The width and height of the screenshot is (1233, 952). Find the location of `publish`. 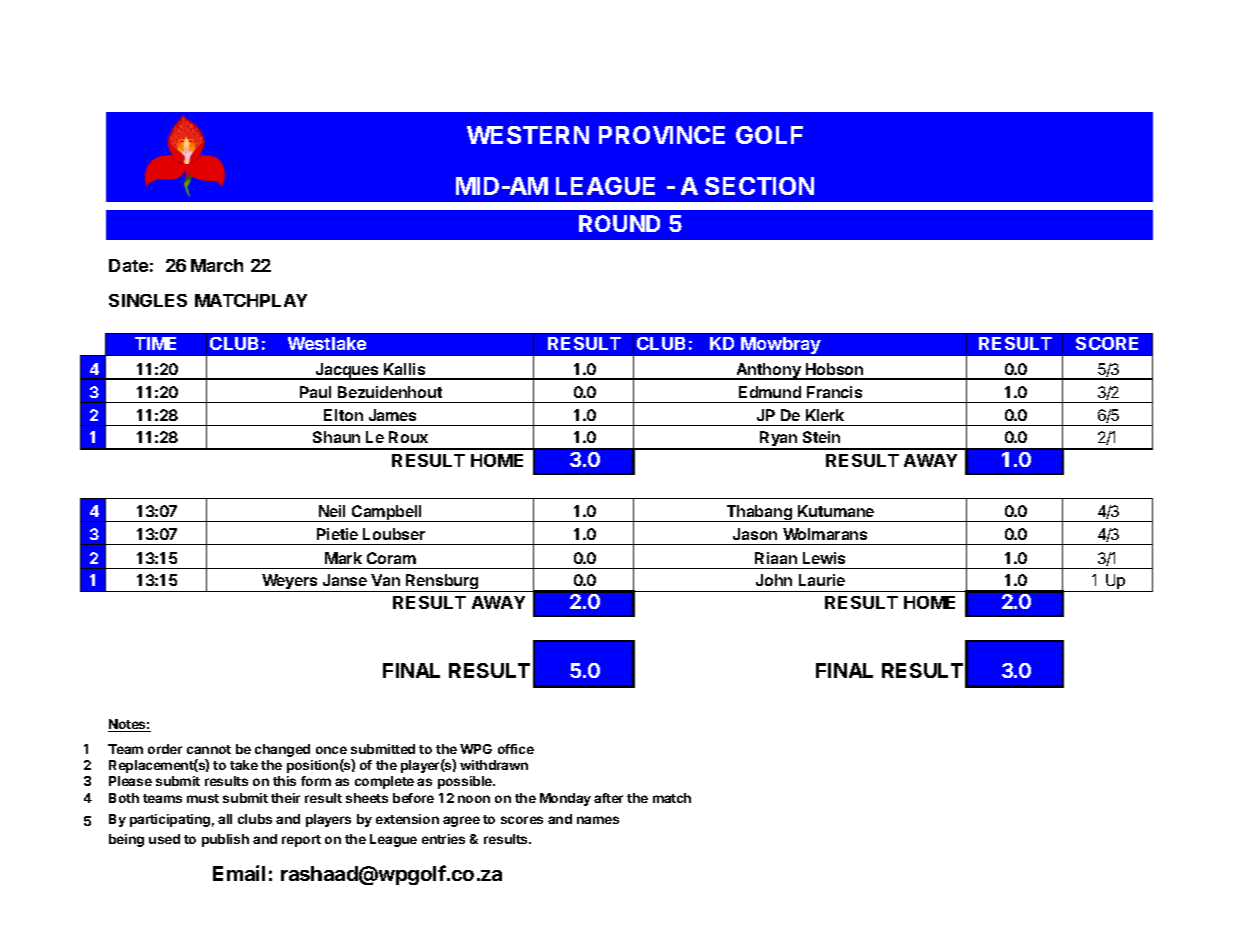

publish is located at coordinates (225, 840).
